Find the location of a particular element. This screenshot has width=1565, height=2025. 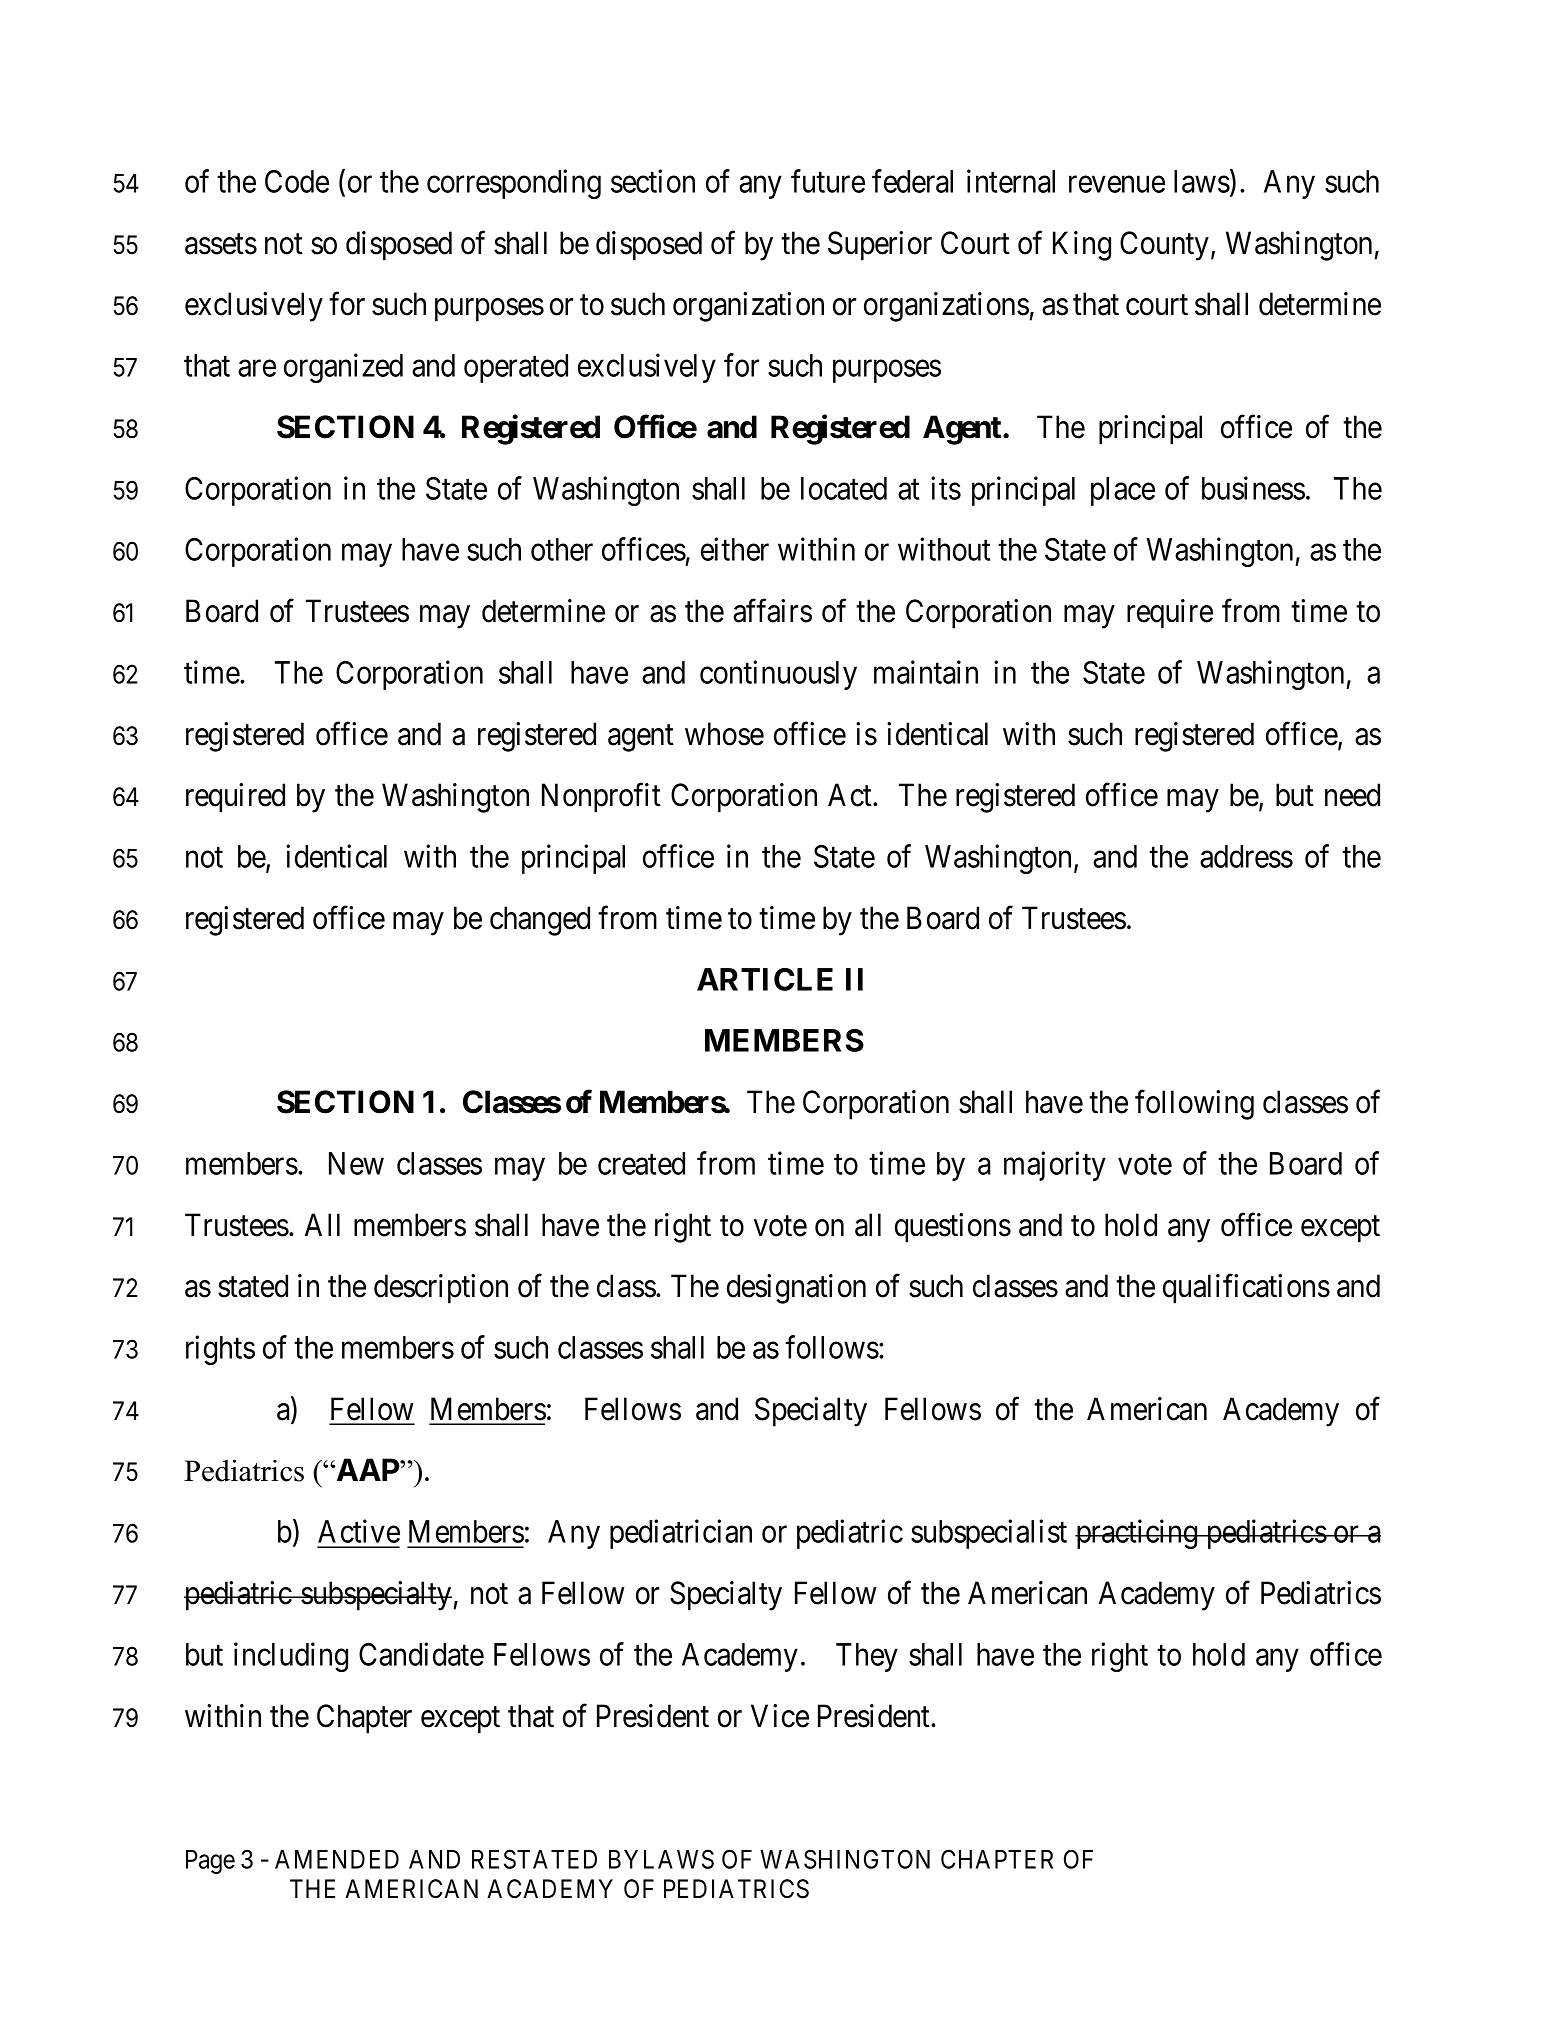

Code is located at coordinates (297, 181).
